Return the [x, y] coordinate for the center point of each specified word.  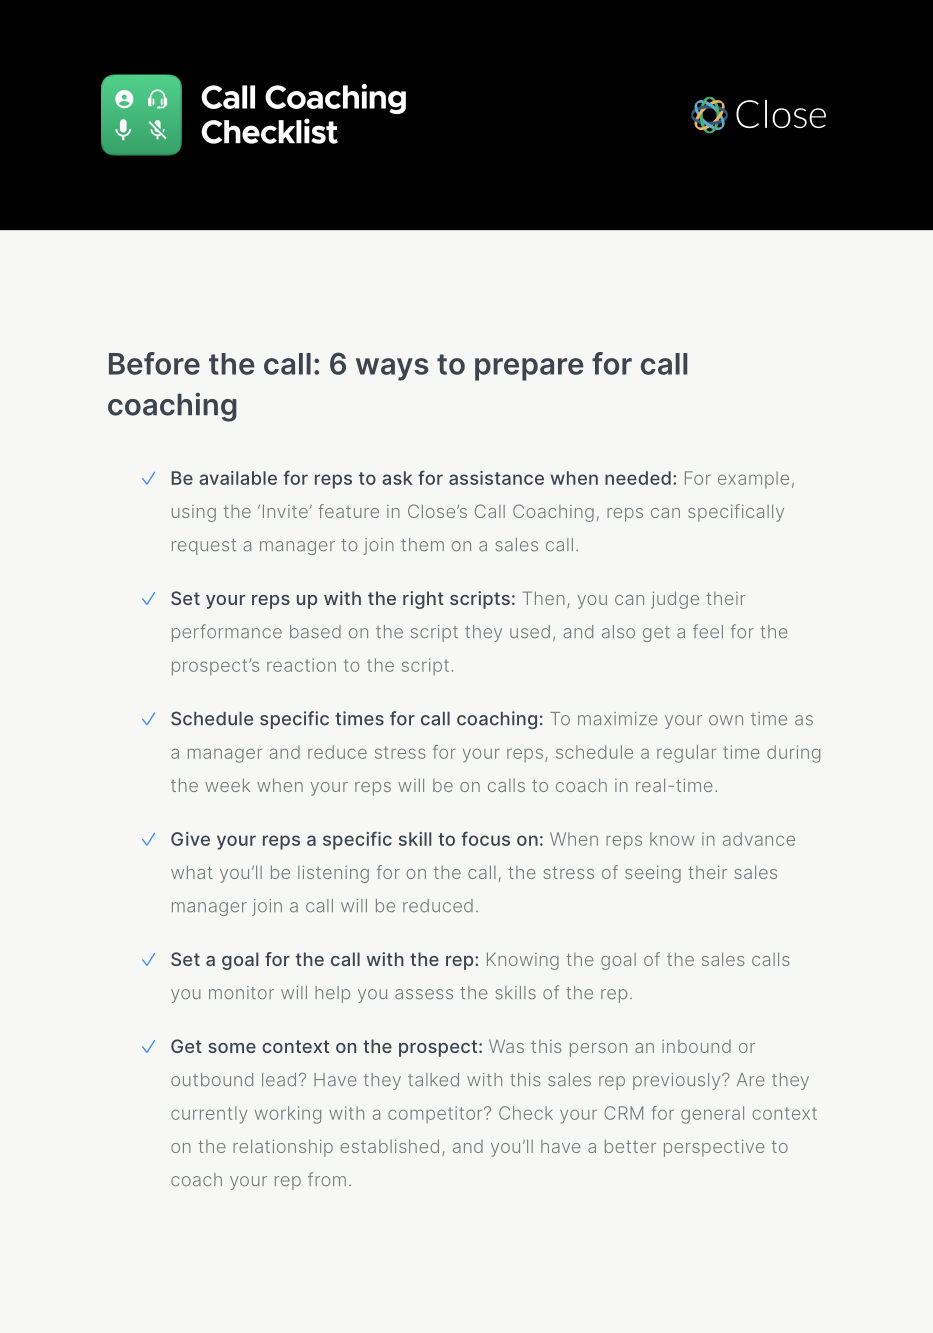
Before [154, 363]
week [227, 785]
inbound [696, 1046]
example [753, 479]
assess [424, 994]
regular [686, 754]
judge [675, 600]
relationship [283, 1148]
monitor [241, 992]
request [204, 547]
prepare [529, 369]
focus [485, 838]
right [423, 600]
